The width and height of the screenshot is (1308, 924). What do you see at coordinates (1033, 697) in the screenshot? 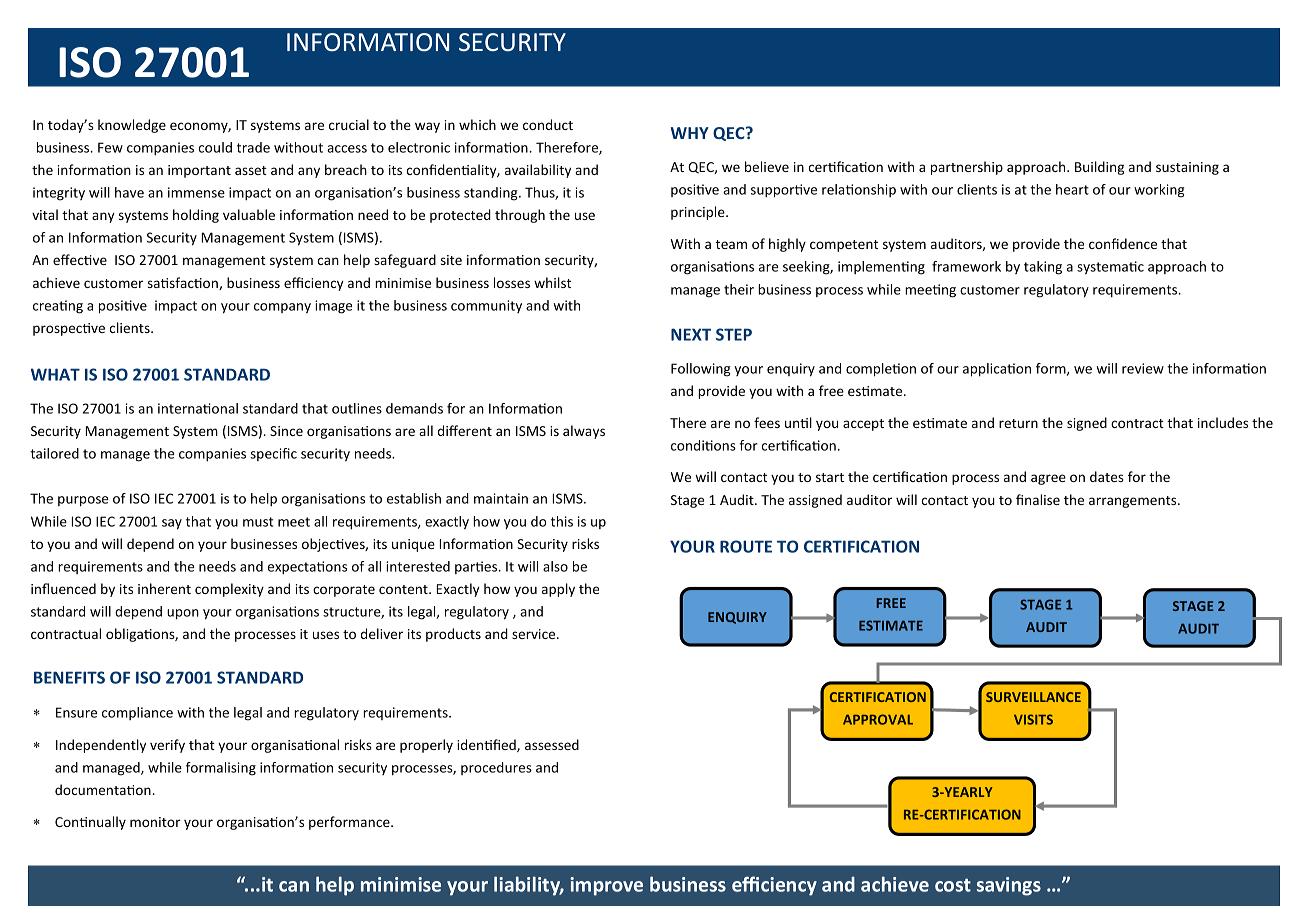
I see `SURVEILLANCE` at bounding box center [1033, 697].
